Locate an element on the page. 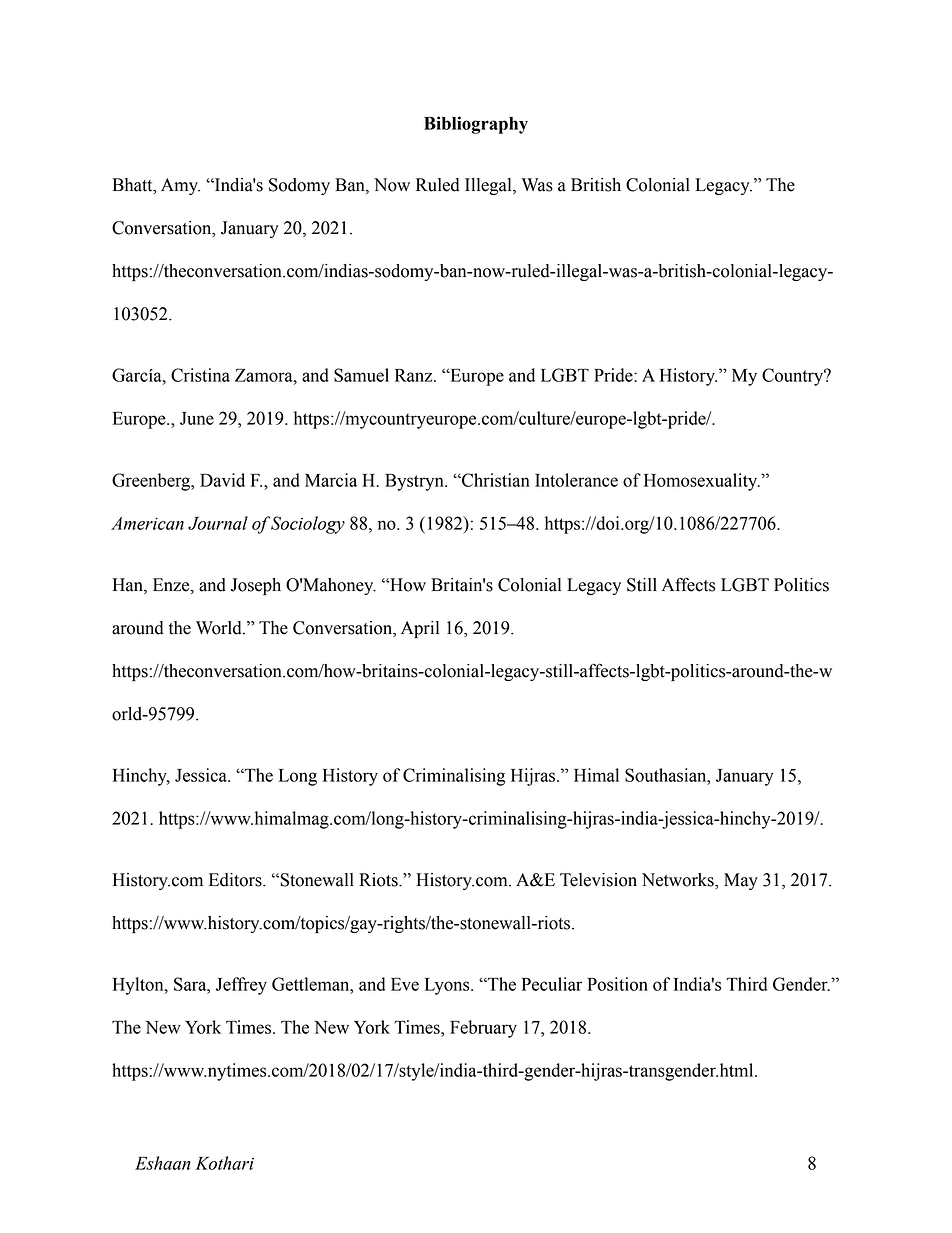 The height and width of the page is (1233, 952). Christian is located at coordinates (495, 480).
